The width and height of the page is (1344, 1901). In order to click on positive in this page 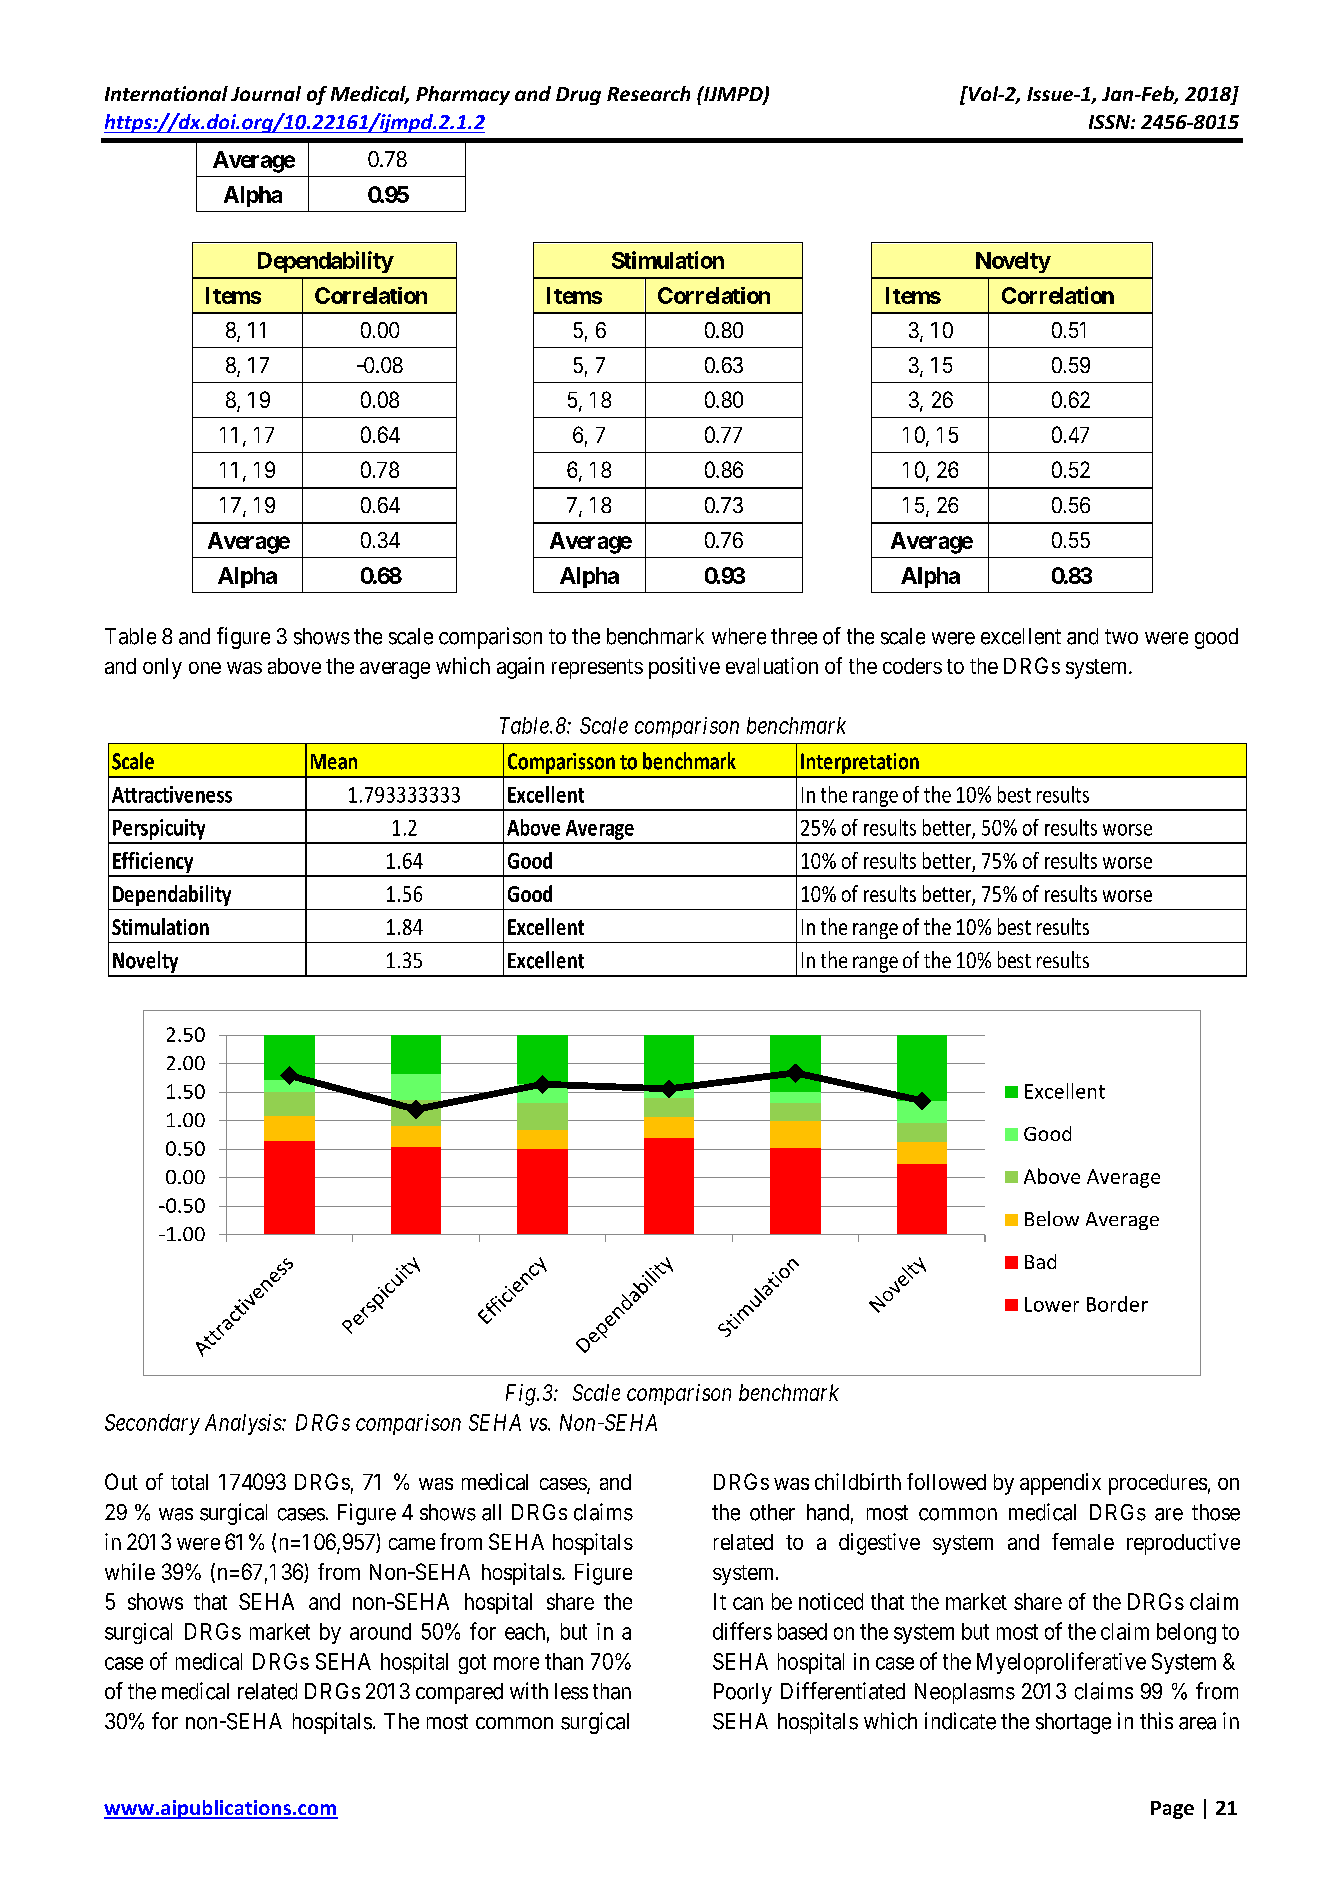, I will do `click(684, 668)`.
